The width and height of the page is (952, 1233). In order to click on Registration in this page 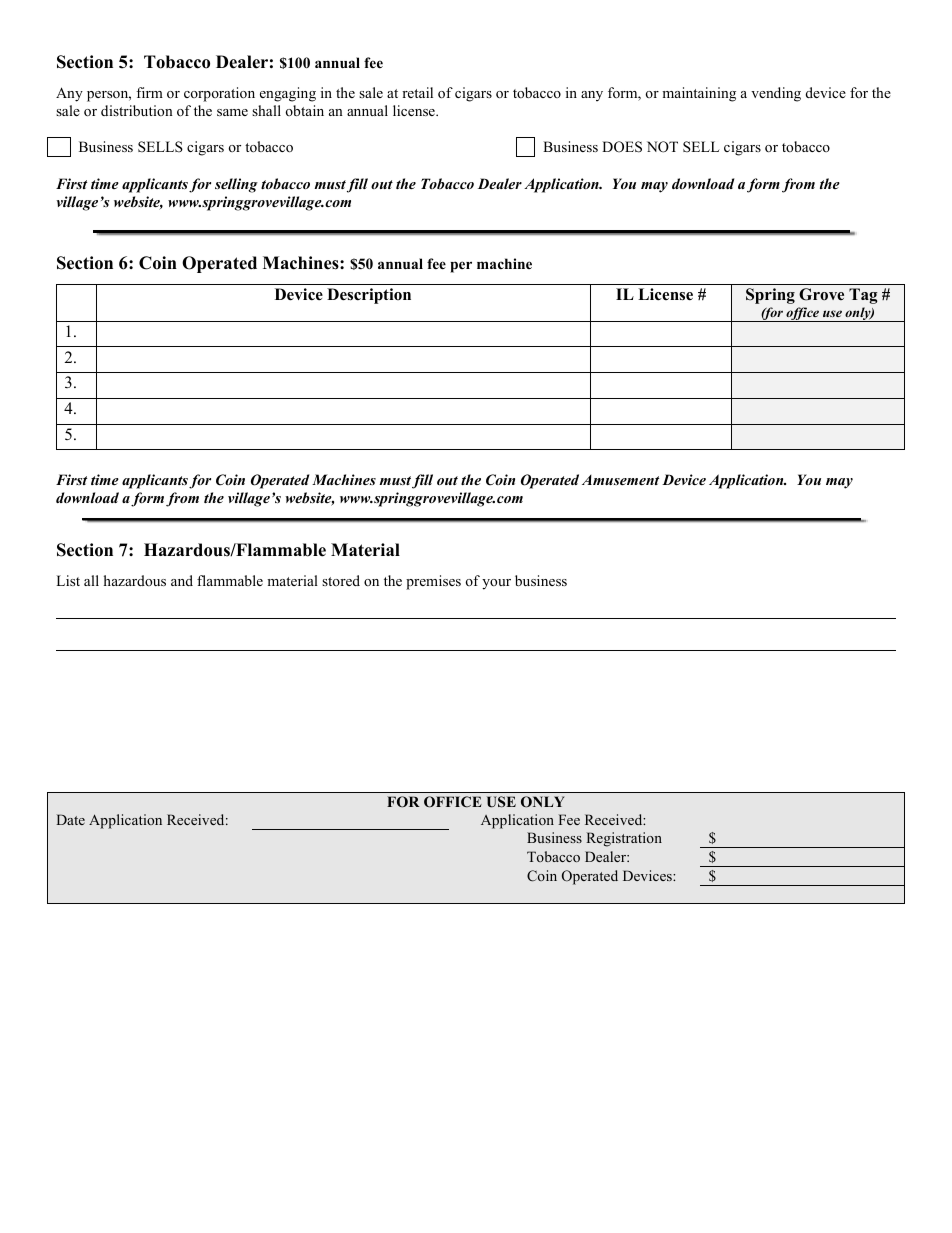, I will do `click(624, 839)`.
